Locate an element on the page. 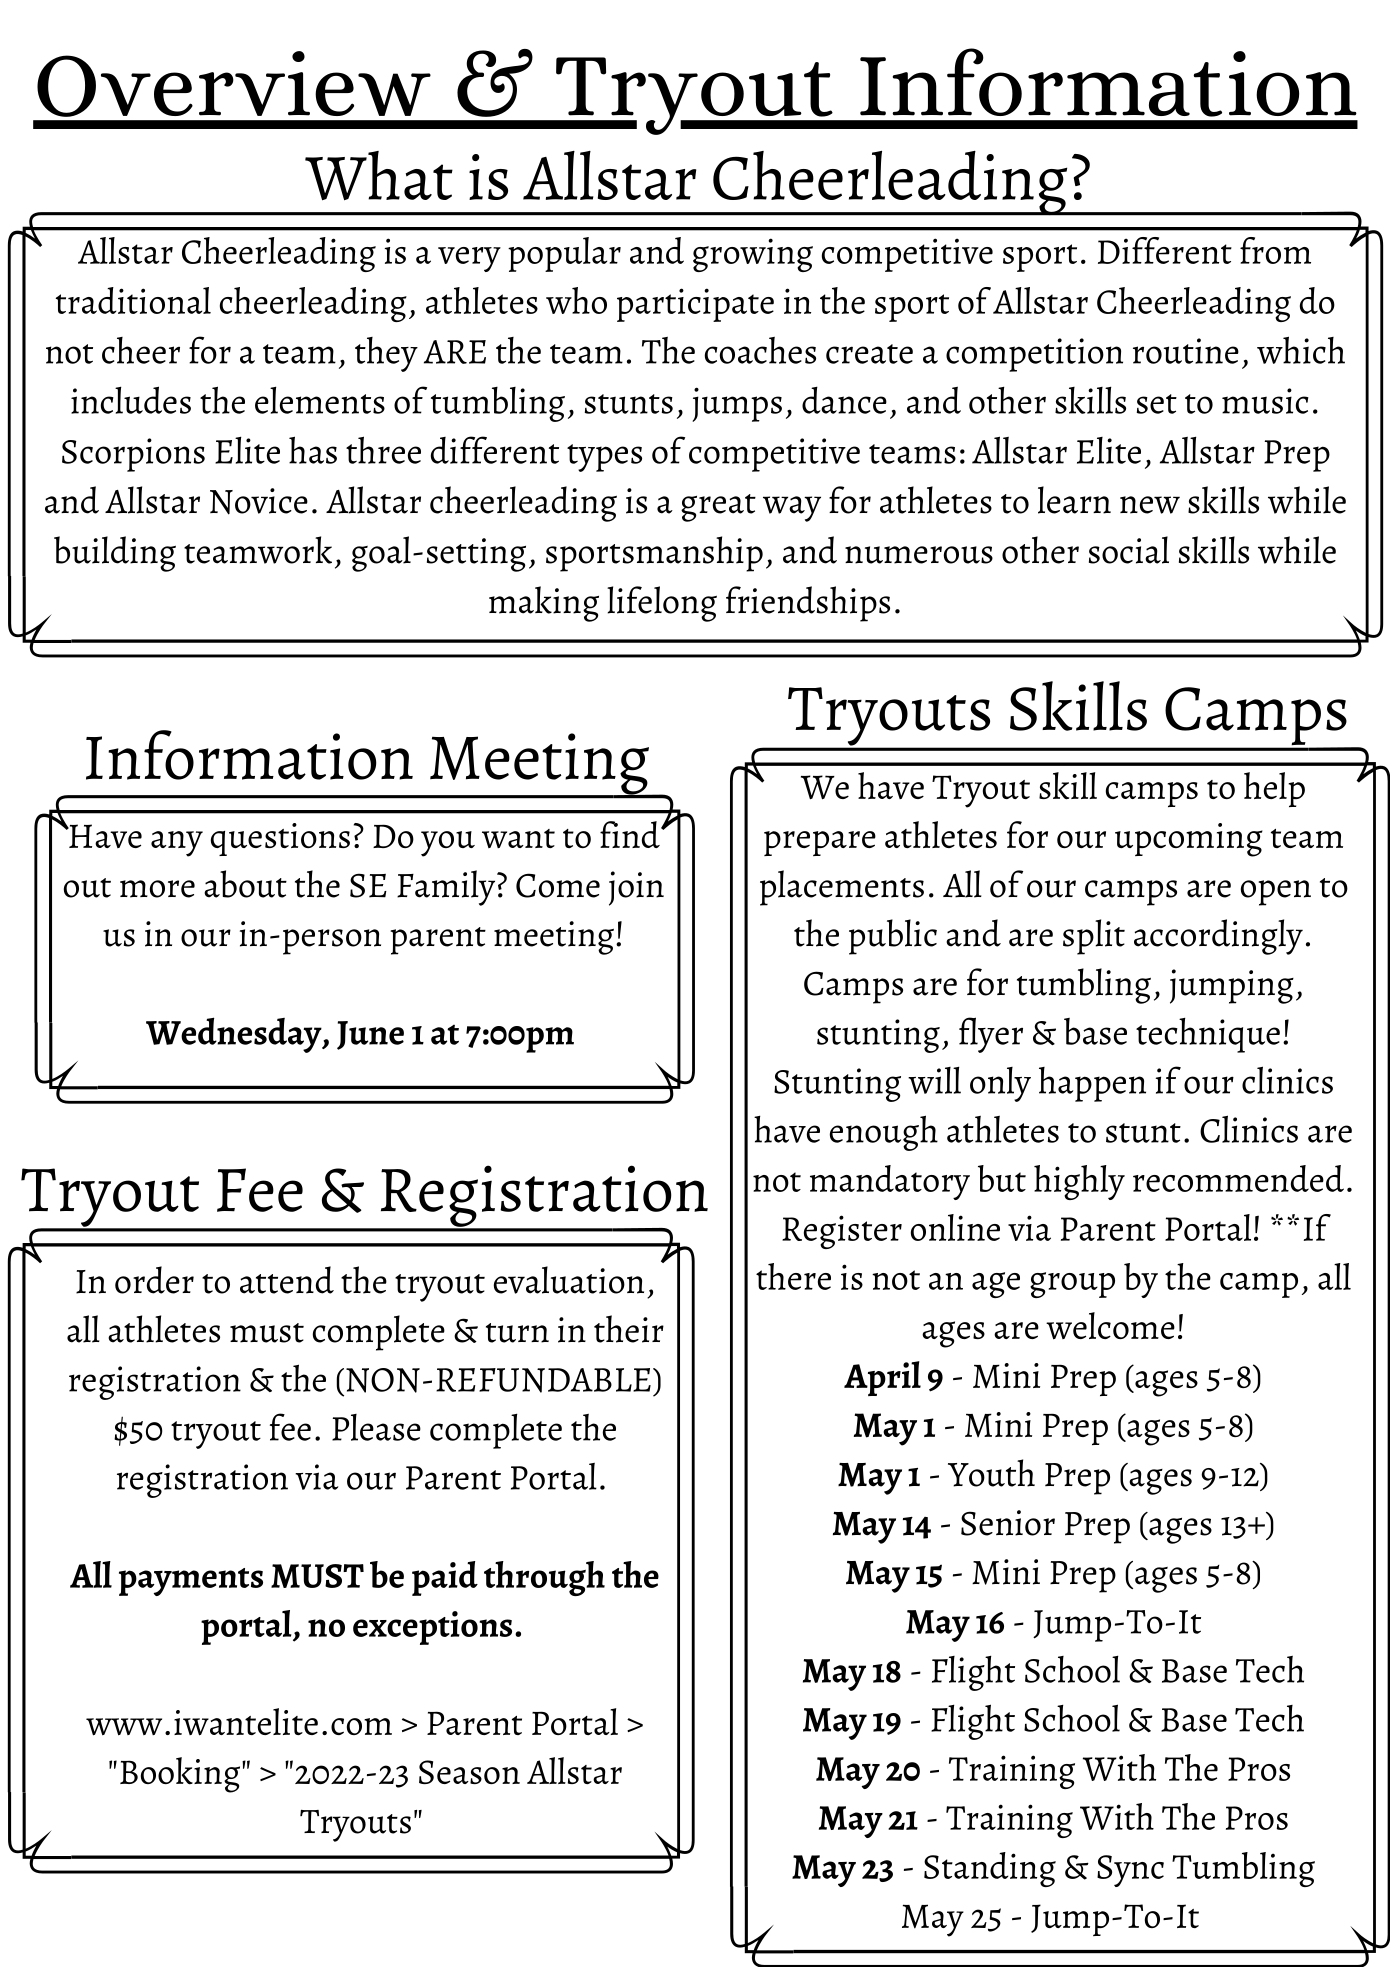 This page has height=1967, width=1390. Overview is located at coordinates (234, 84).
